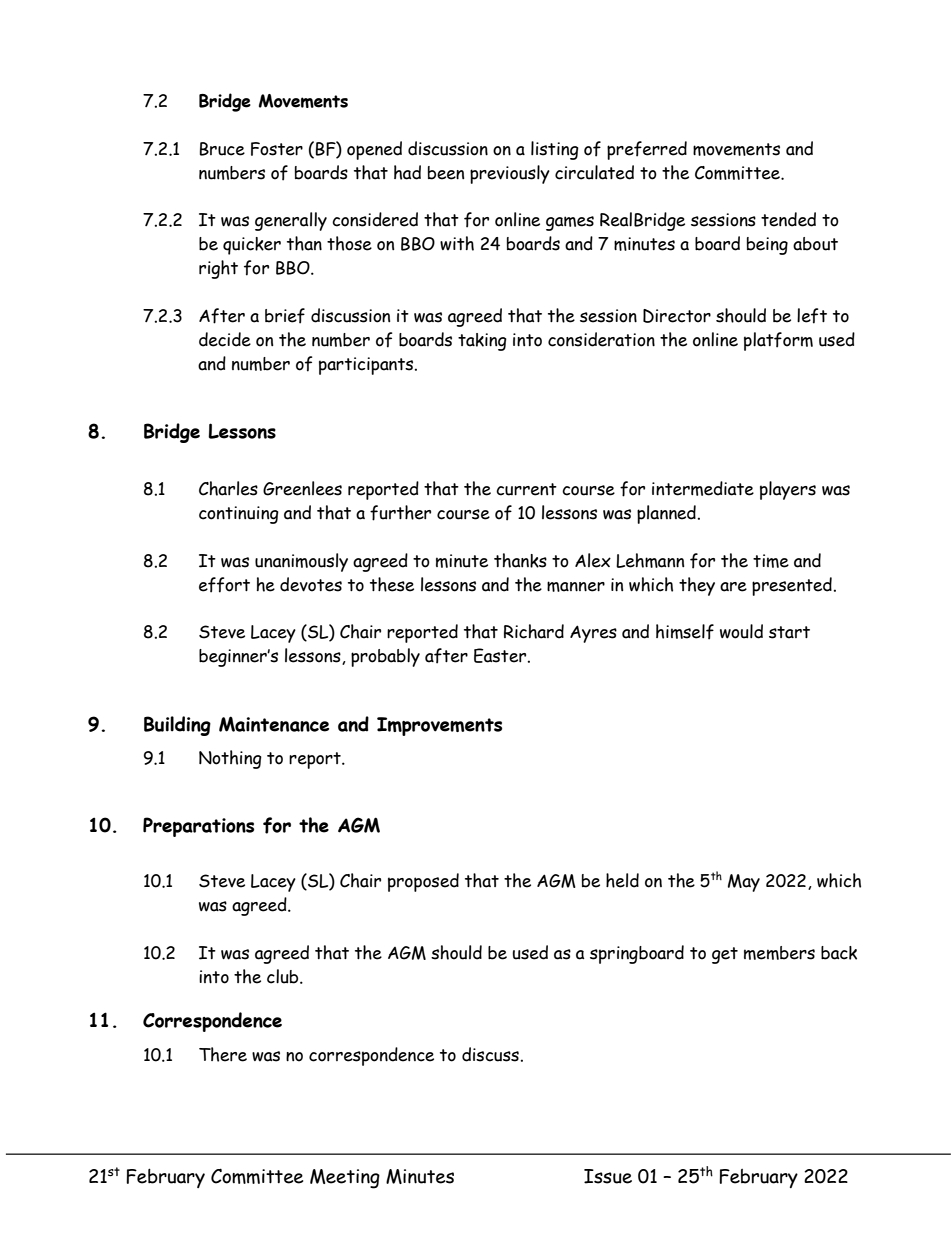 The image size is (952, 1233). I want to click on would, so click(741, 631).
